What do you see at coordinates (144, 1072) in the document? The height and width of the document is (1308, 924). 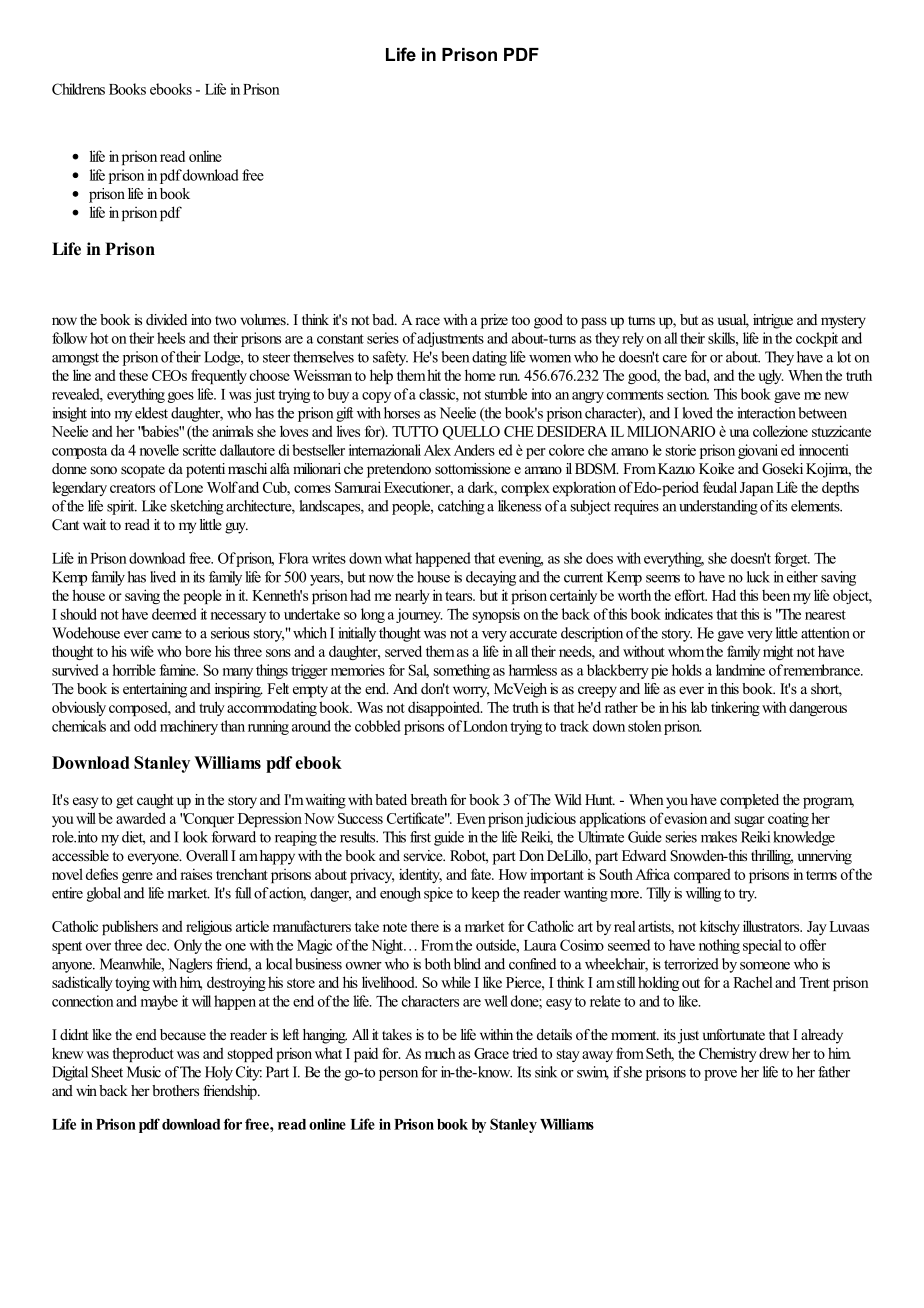 I see `Music` at bounding box center [144, 1072].
